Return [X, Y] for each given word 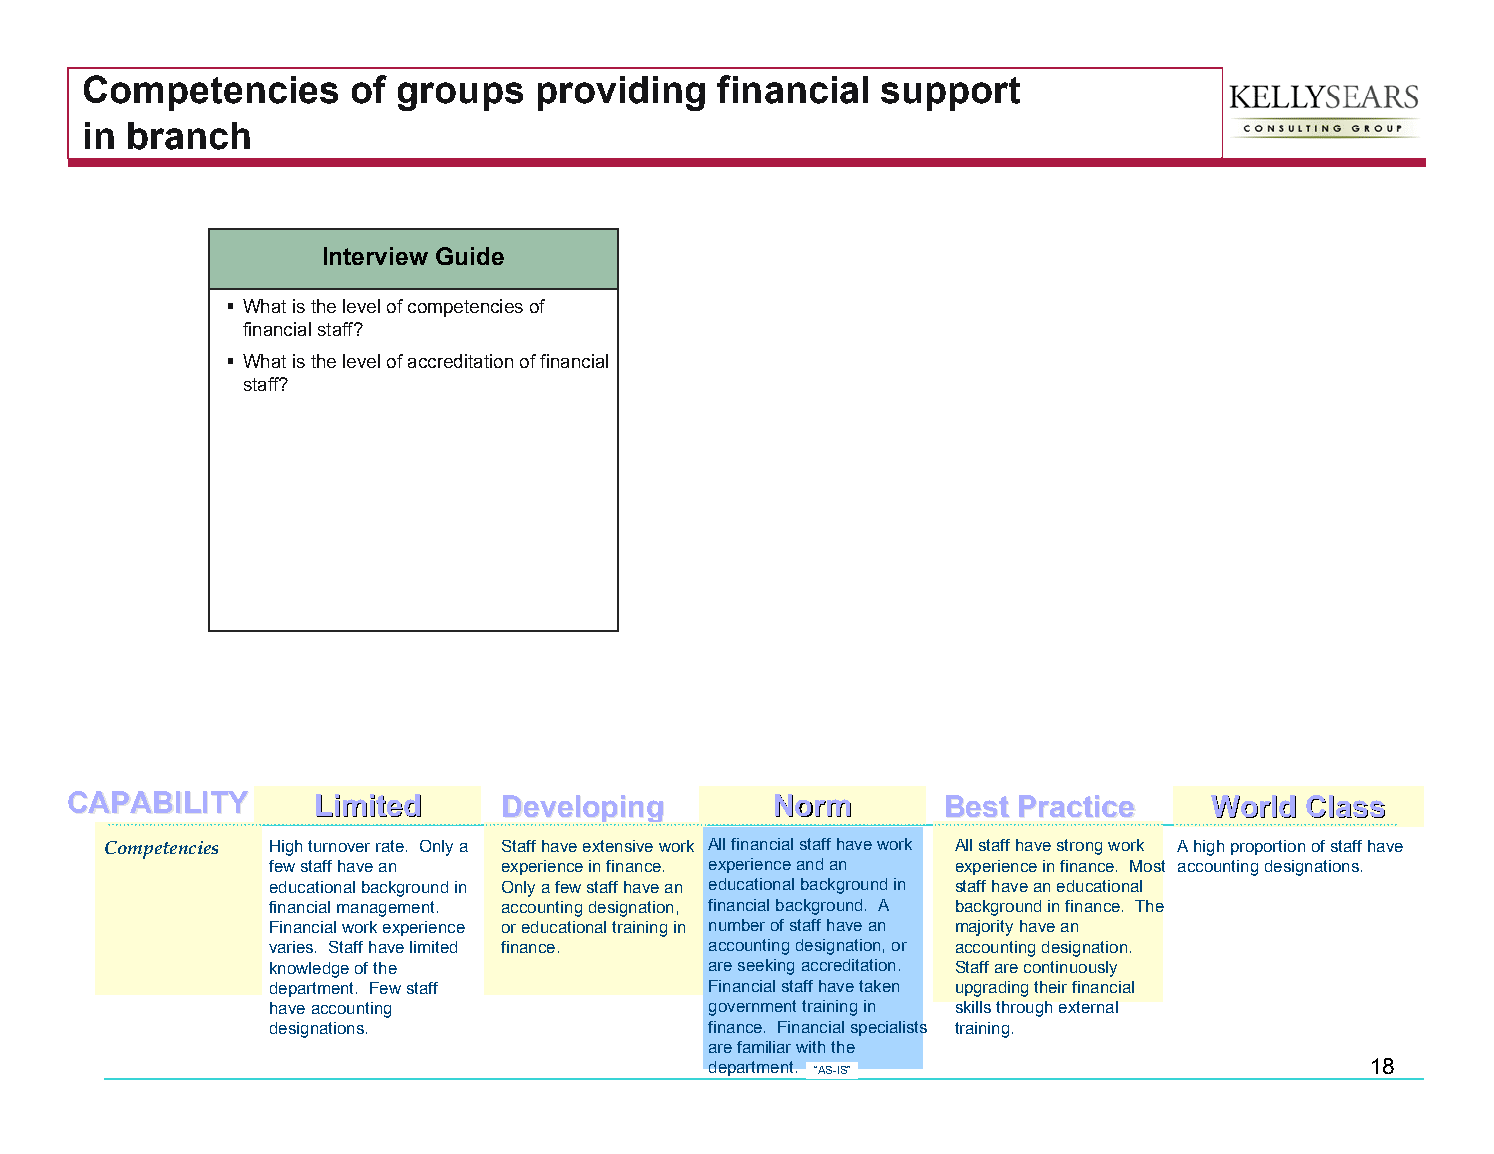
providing [621, 93]
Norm [813, 806]
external [1088, 1007]
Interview [376, 256]
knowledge [309, 970]
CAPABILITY [158, 802]
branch [189, 136]
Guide [470, 256]
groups [460, 96]
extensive [618, 846]
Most [1147, 866]
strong [1079, 847]
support [950, 94]
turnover [339, 846]
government [752, 1008]
